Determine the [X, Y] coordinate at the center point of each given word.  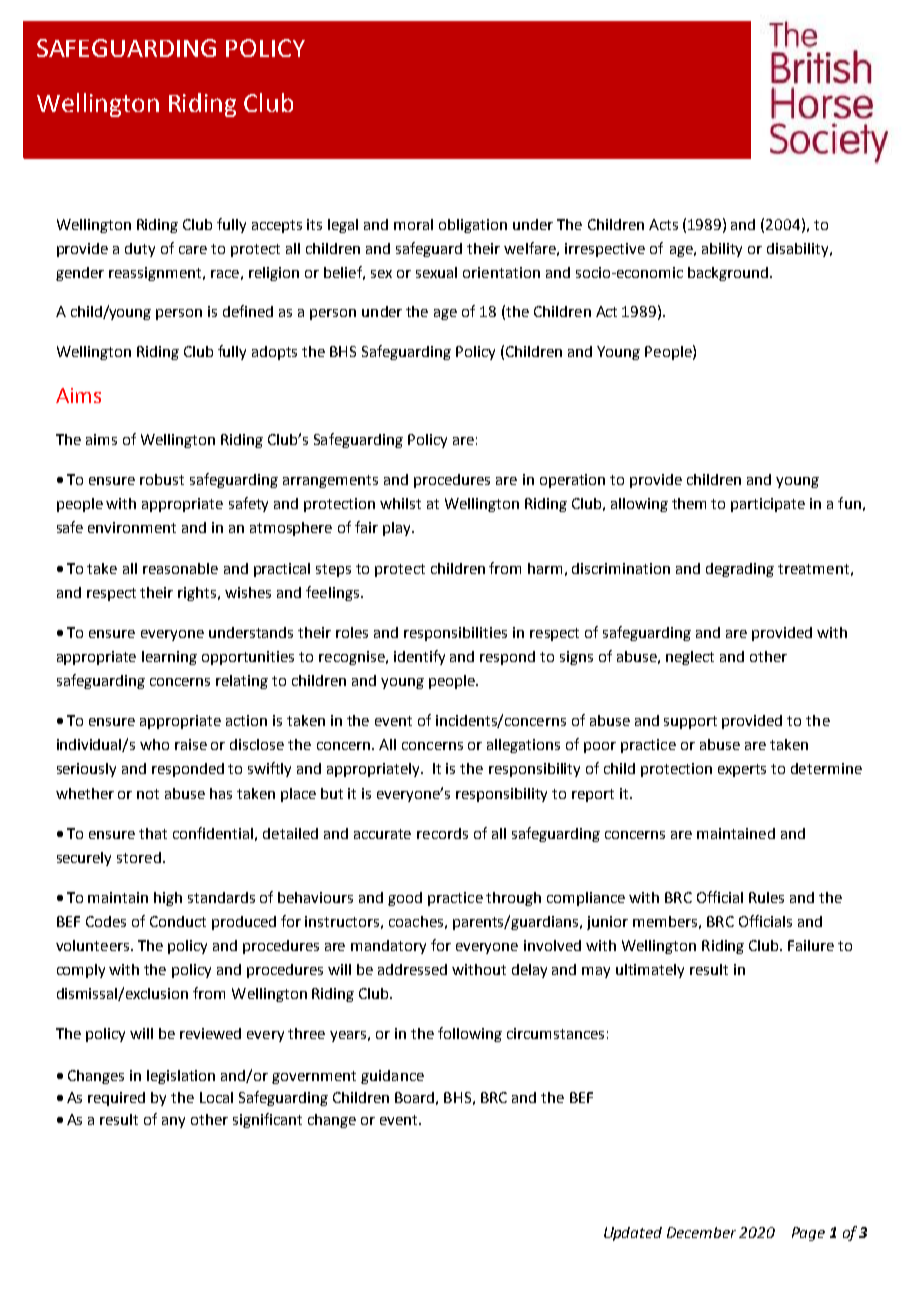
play [398, 529]
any [173, 1122]
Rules [766, 897]
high [168, 899]
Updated [633, 1234]
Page [808, 1234]
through [513, 899]
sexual [436, 272]
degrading [740, 570]
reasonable [180, 568]
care [193, 250]
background [728, 274]
